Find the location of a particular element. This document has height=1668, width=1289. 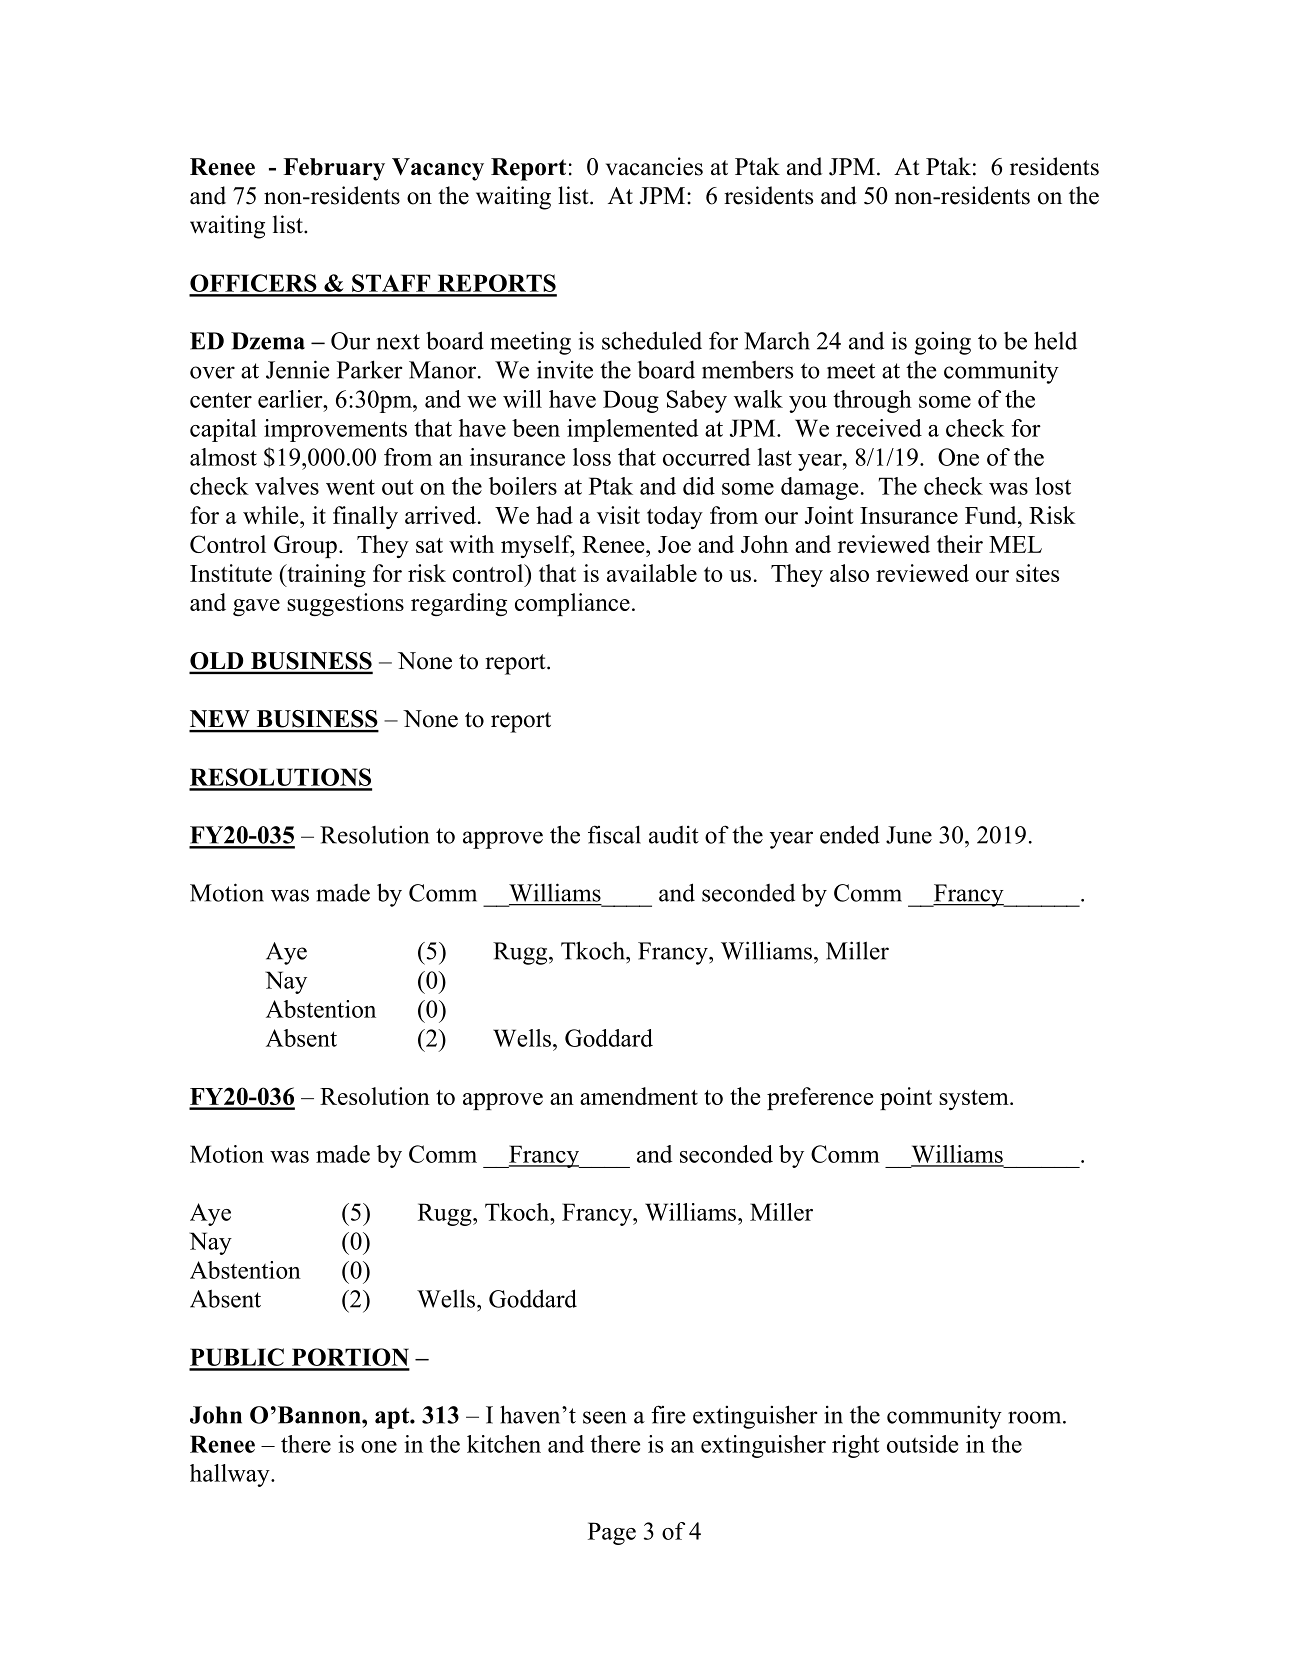

compliance is located at coordinates (572, 604).
